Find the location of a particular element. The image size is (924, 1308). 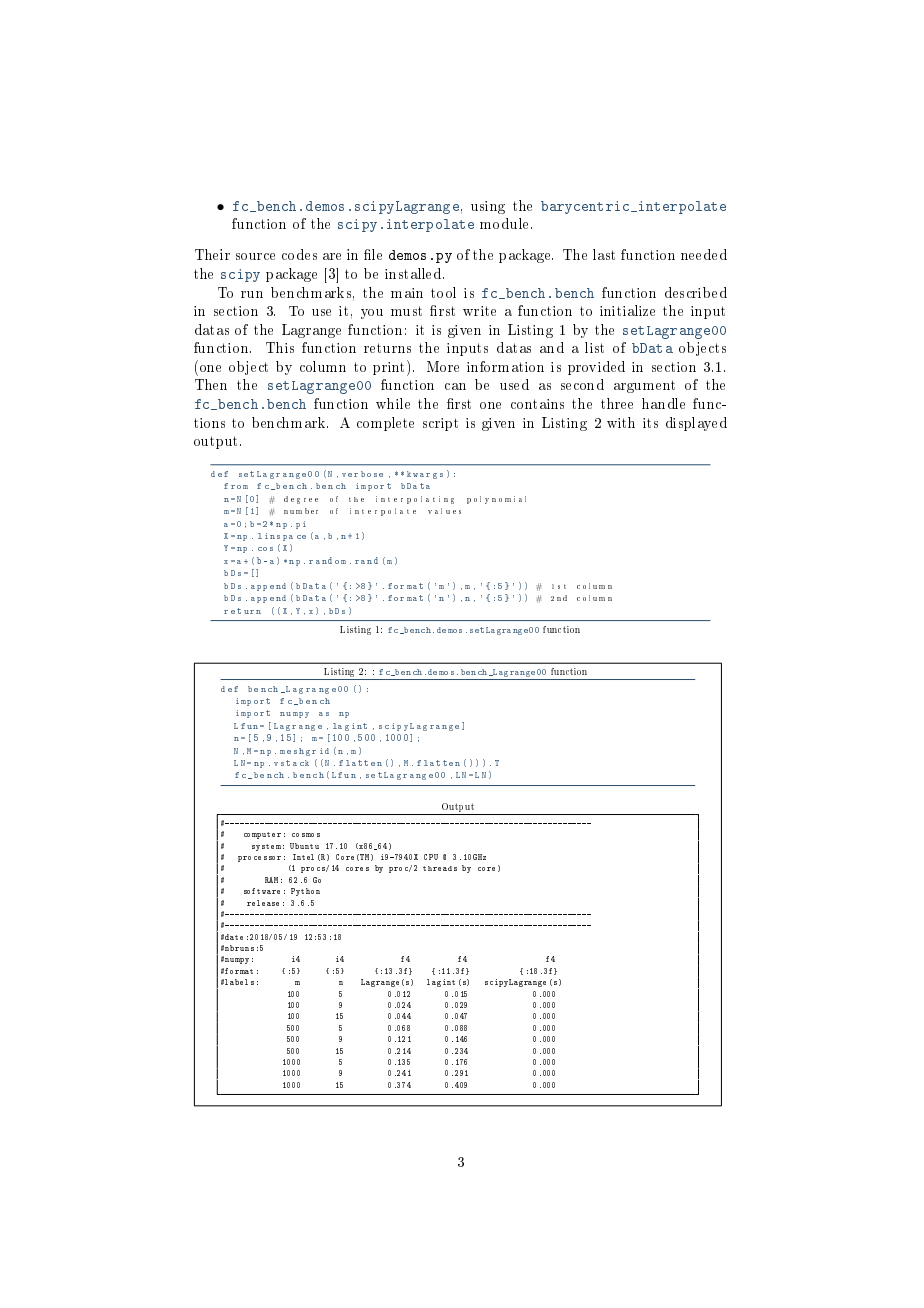

Ubuntu is located at coordinates (304, 846).
